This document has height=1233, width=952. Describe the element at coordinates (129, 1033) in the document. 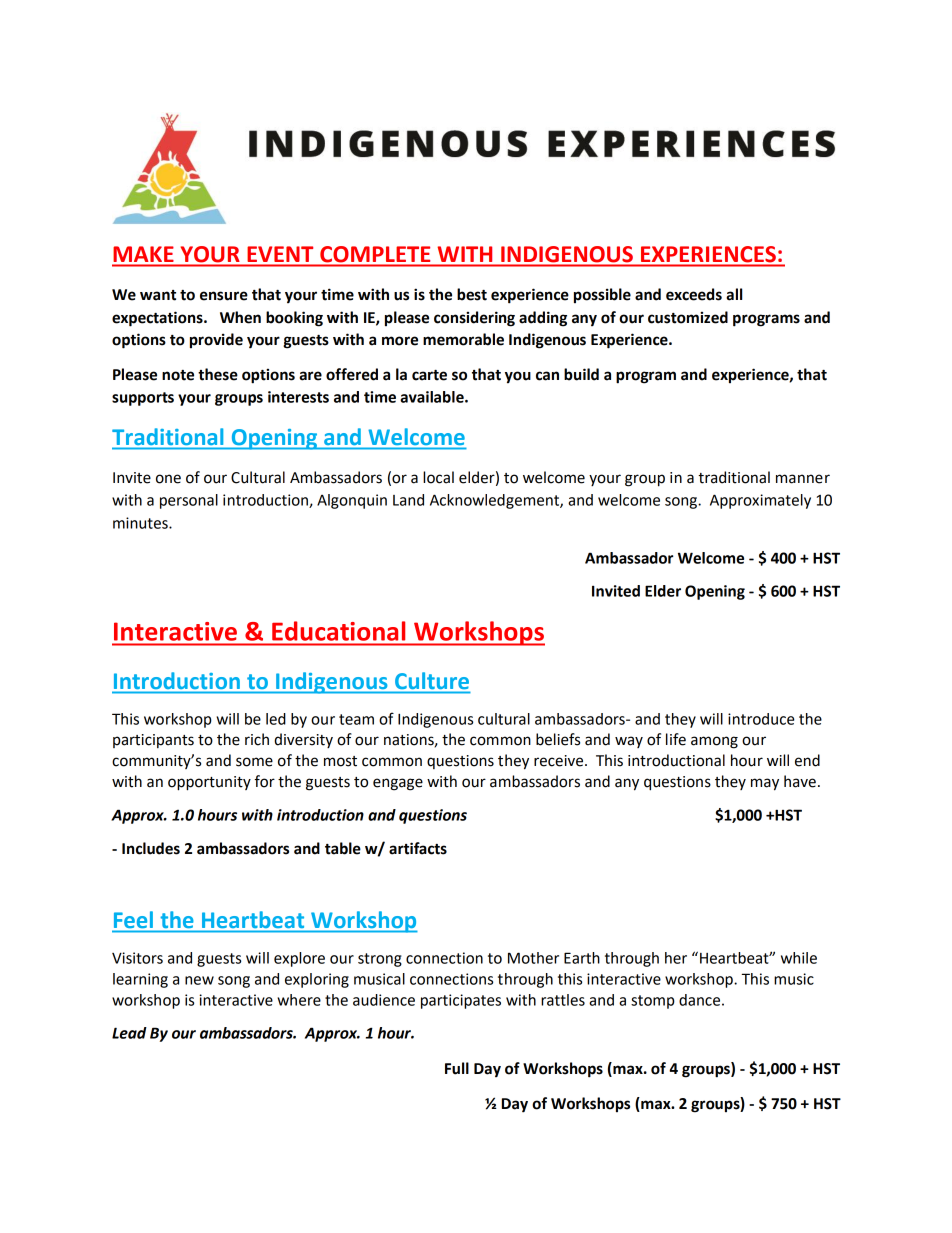

I see `Lead` at that location.
